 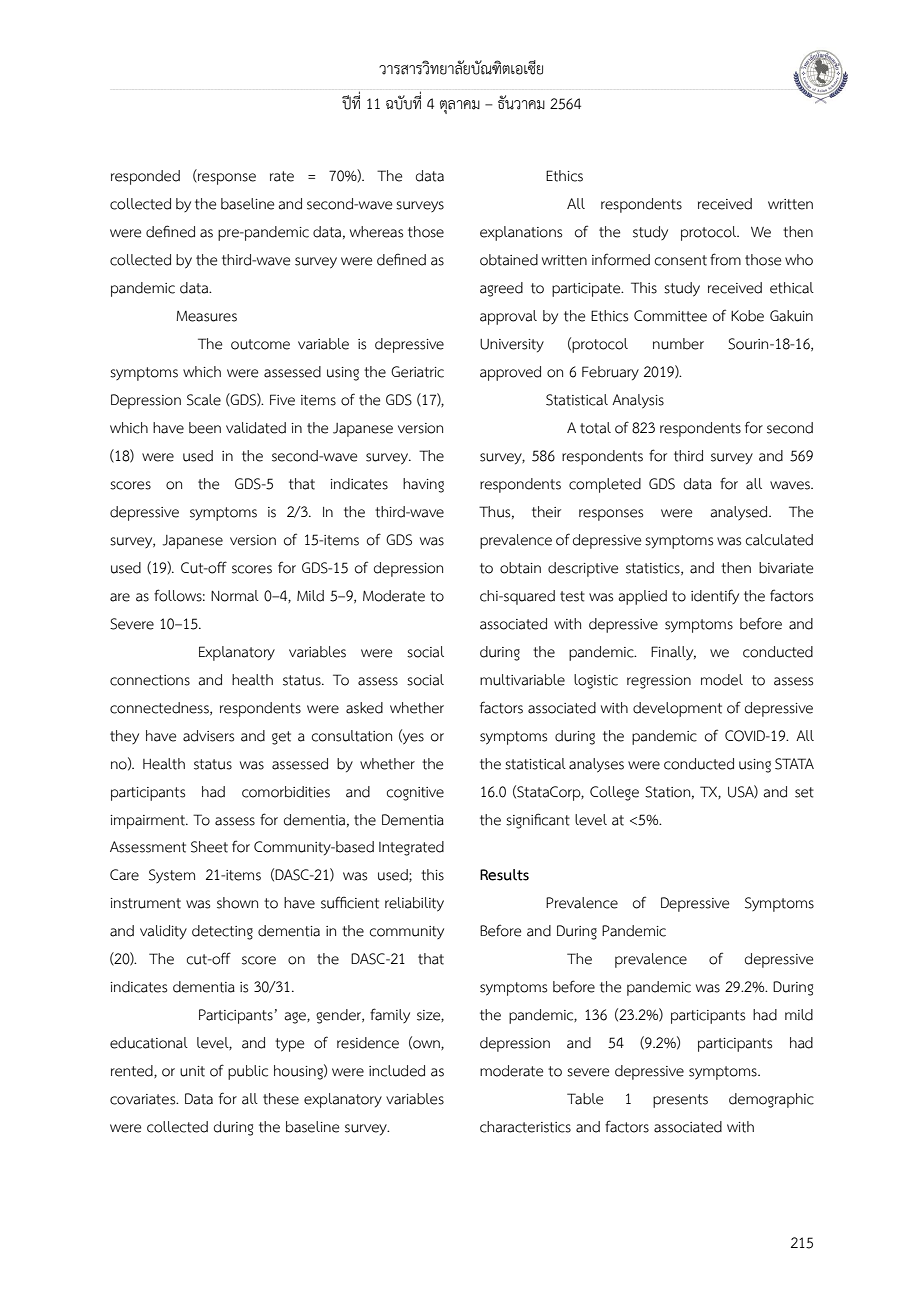 What do you see at coordinates (145, 177) in the image?
I see `responded` at bounding box center [145, 177].
